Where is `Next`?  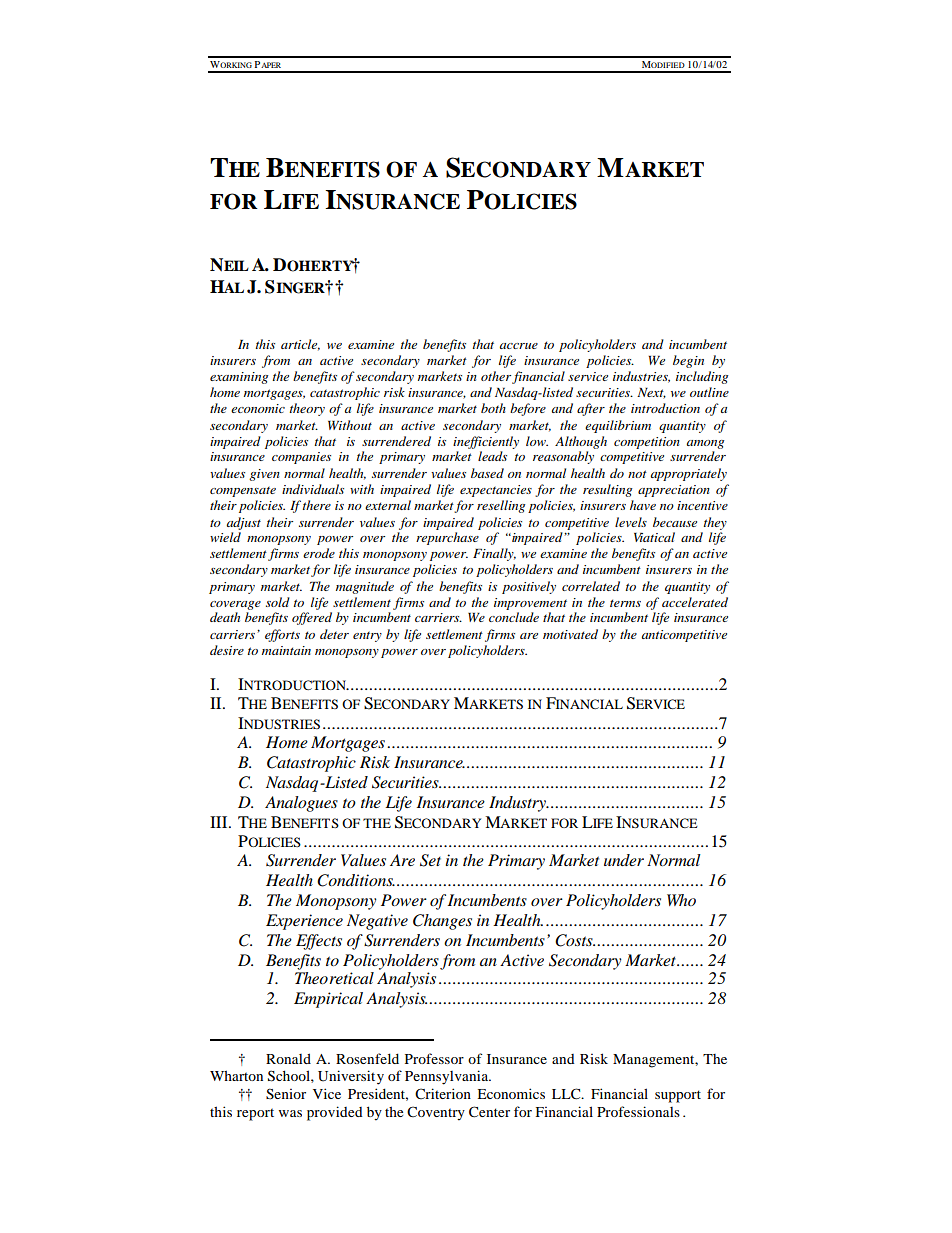 Next is located at coordinates (651, 393).
